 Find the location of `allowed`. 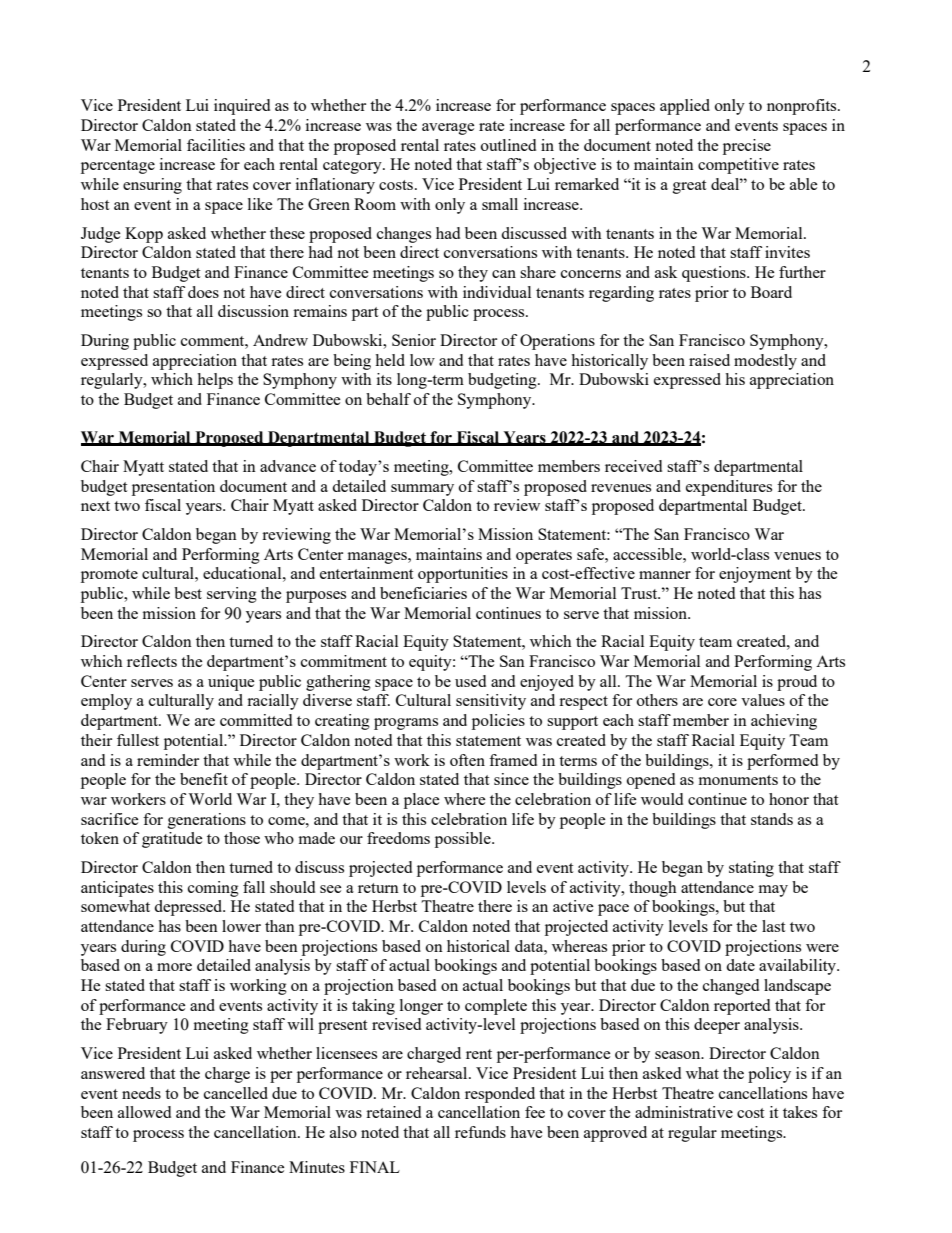

allowed is located at coordinates (144, 1112).
